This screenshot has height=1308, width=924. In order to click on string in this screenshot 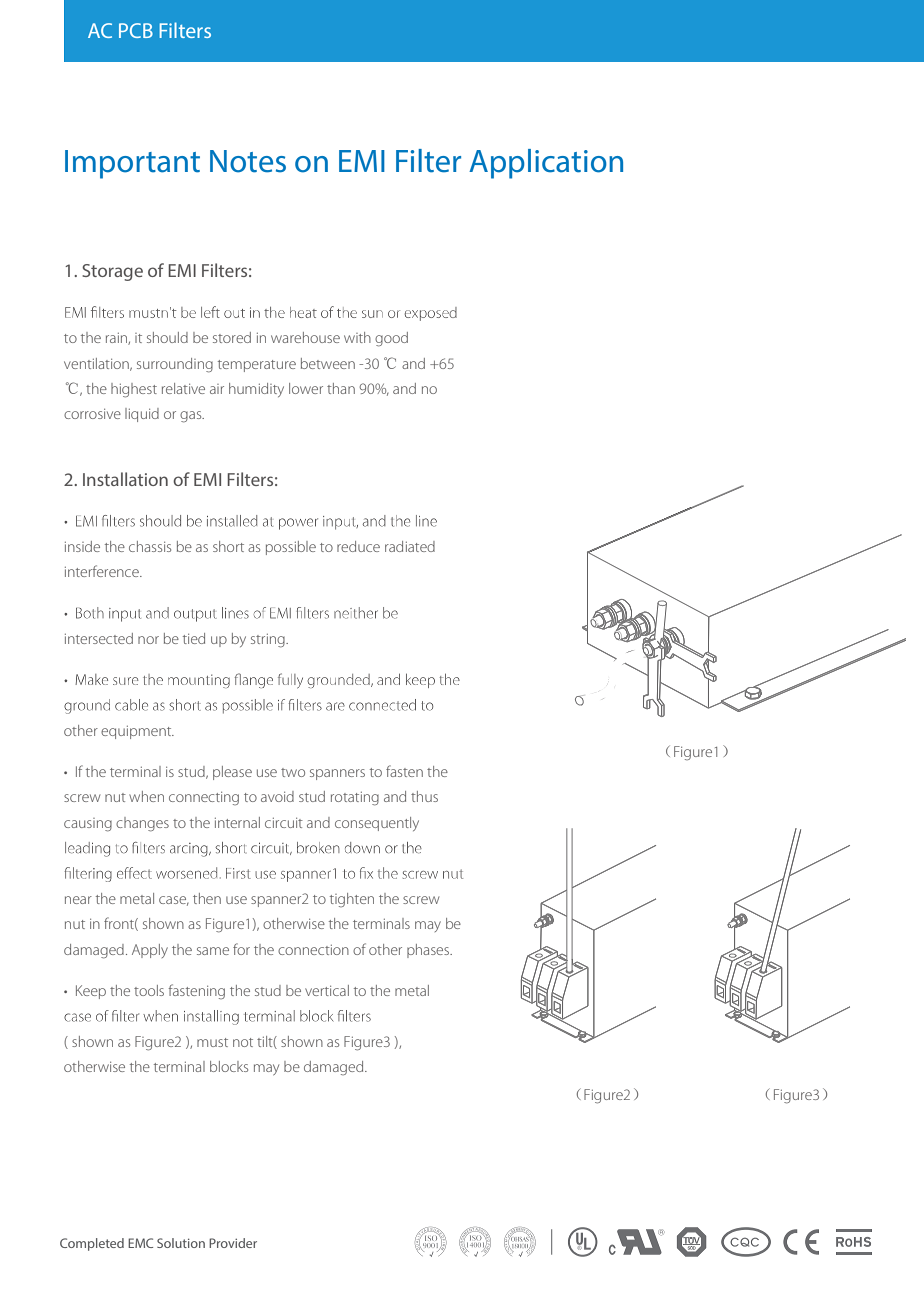, I will do `click(269, 641)`.
